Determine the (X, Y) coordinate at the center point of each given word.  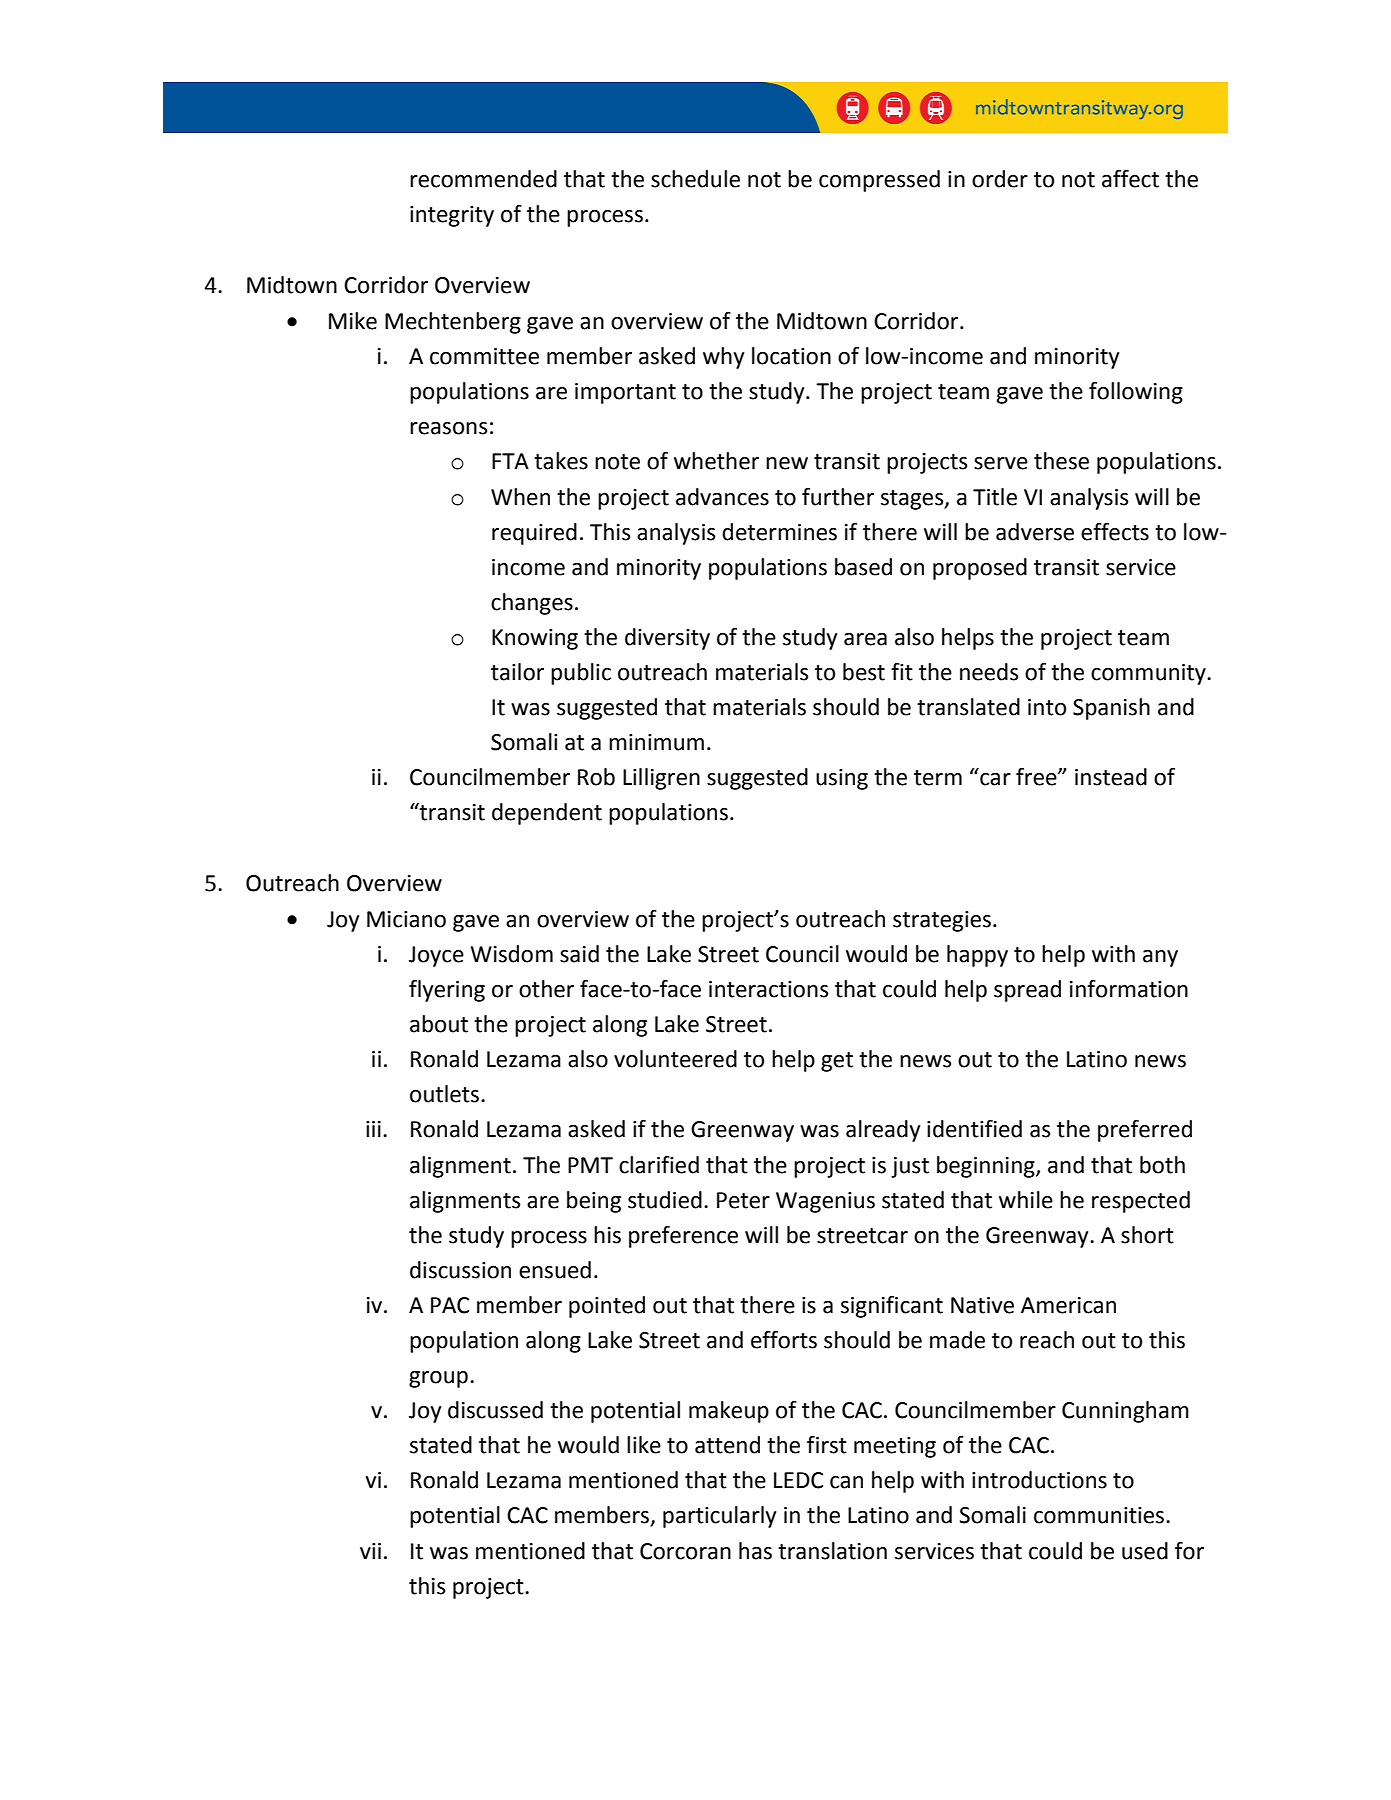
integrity (452, 216)
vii (370, 1551)
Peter (743, 1200)
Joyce (436, 956)
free (1037, 777)
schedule (695, 179)
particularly (719, 1517)
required (534, 534)
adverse (1035, 532)
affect (1130, 179)
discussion (460, 1270)
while (1026, 1200)
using (842, 779)
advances (722, 497)
